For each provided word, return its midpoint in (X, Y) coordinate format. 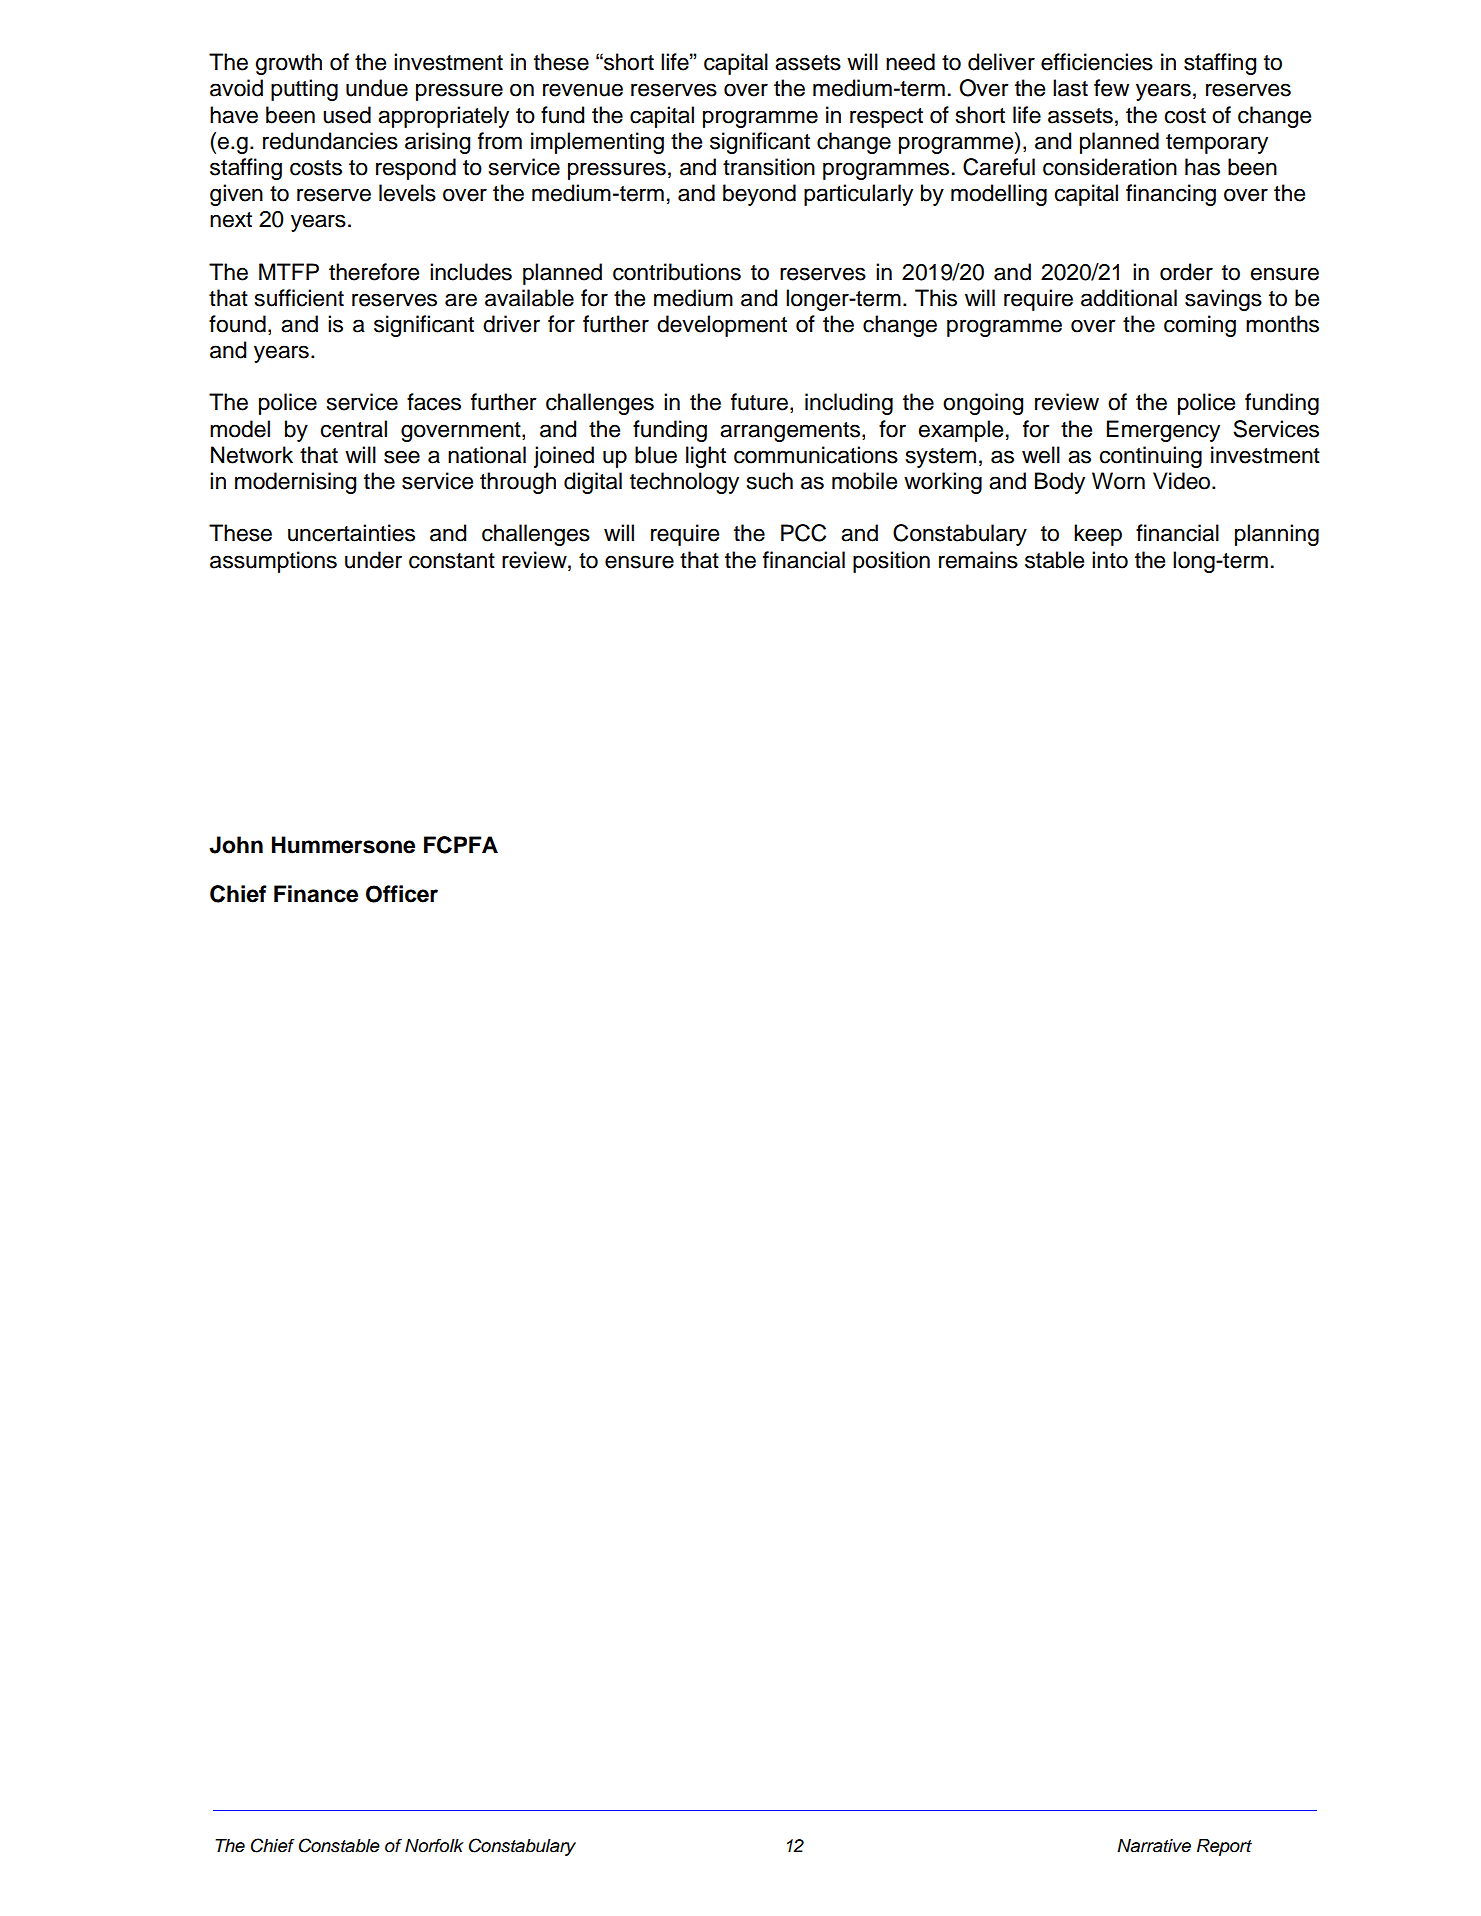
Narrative (1154, 1846)
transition (769, 167)
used (347, 115)
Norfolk (434, 1845)
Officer (402, 894)
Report (1224, 1847)
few (1111, 88)
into (1110, 560)
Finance (316, 894)
